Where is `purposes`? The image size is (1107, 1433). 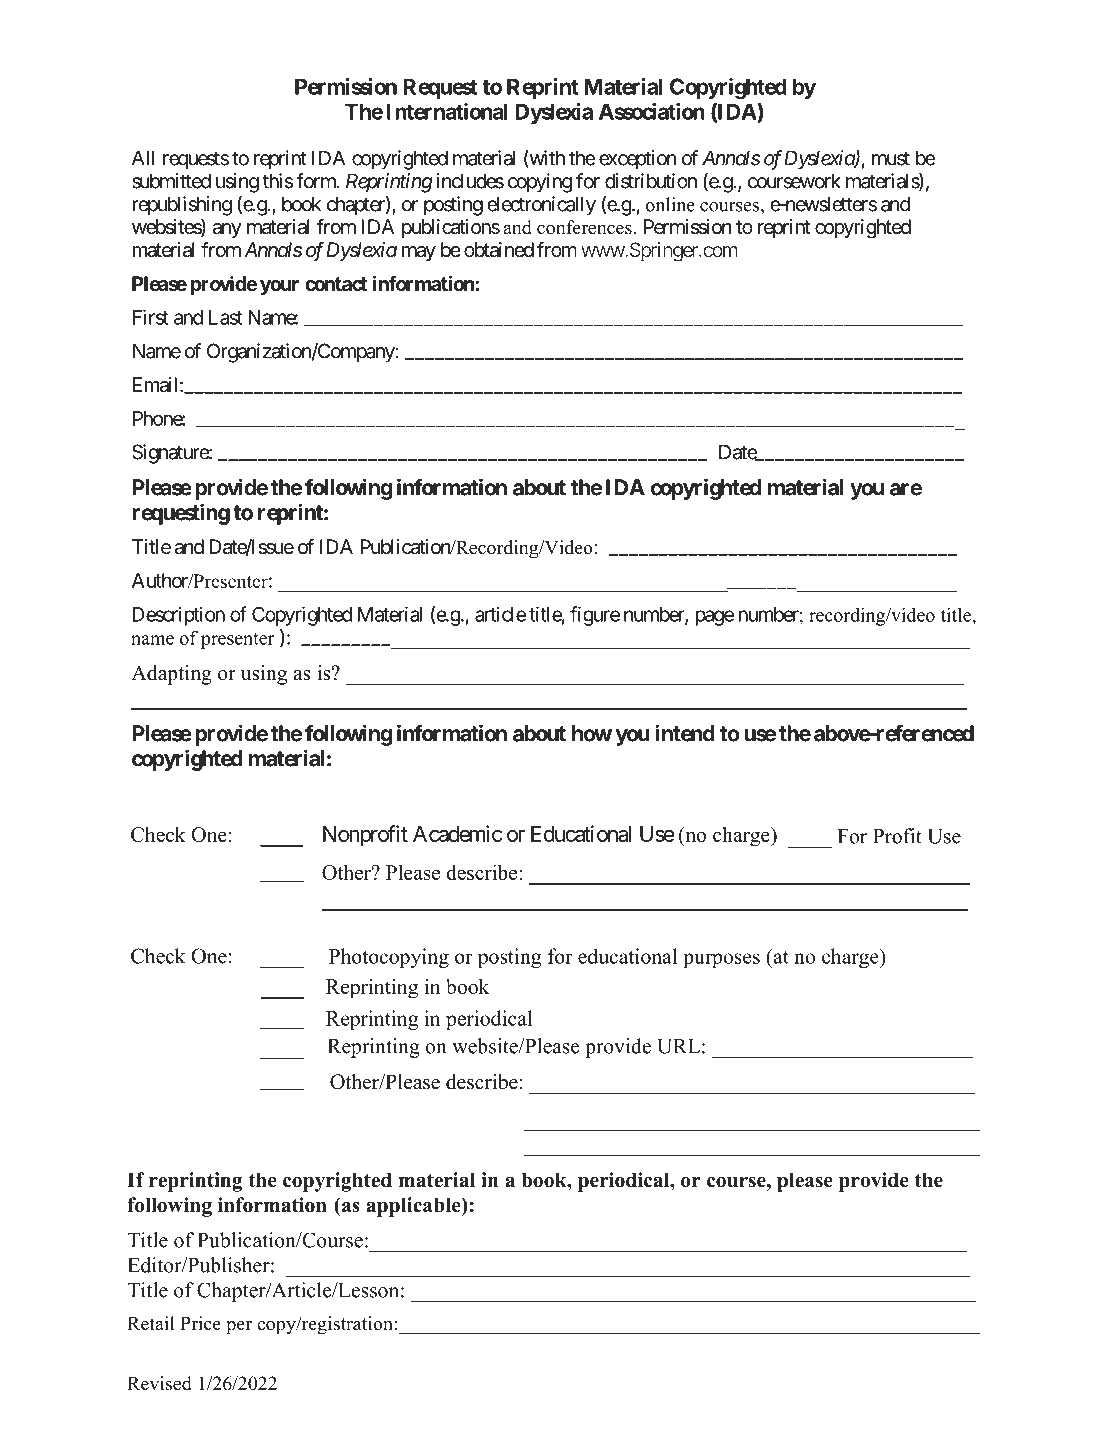 purposes is located at coordinates (721, 960).
